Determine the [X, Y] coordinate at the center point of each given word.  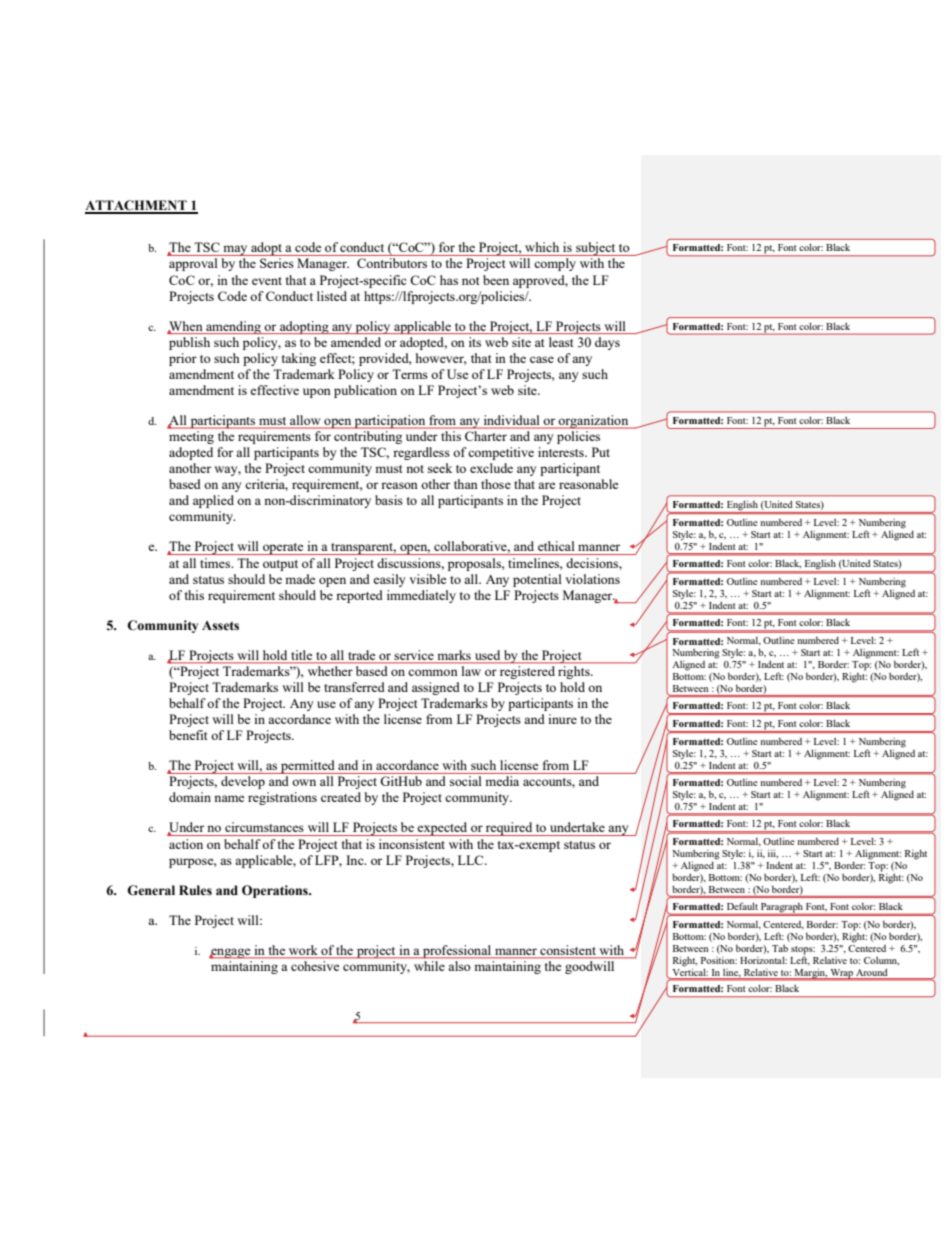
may [235, 250]
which [542, 247]
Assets [220, 626]
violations [592, 579]
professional [457, 952]
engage [231, 953]
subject [596, 249]
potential [537, 580]
